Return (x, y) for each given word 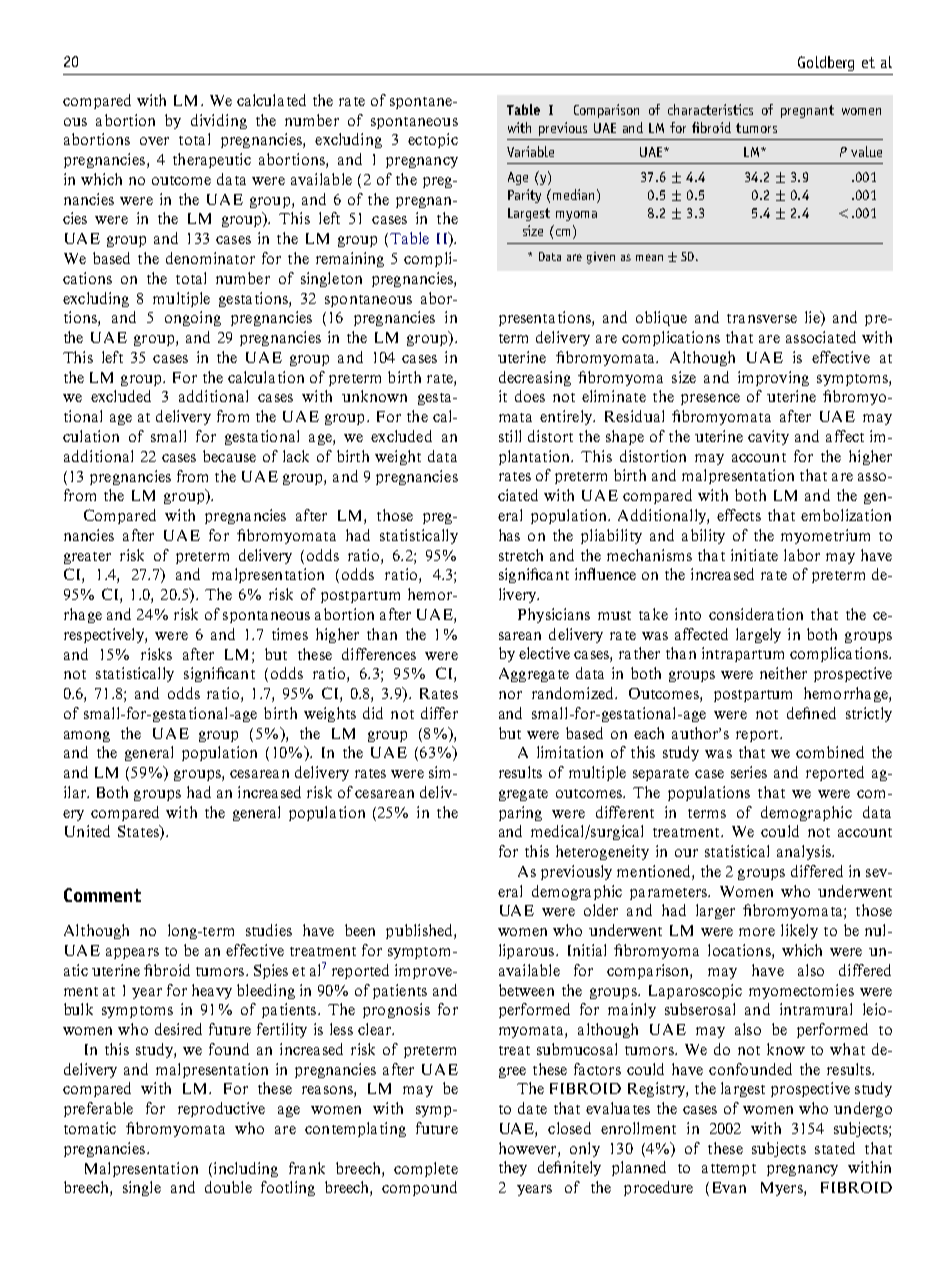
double (228, 1187)
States (139, 832)
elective (544, 653)
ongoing (193, 318)
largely (758, 635)
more (757, 932)
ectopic (433, 140)
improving (773, 378)
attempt (729, 1170)
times (290, 634)
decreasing (535, 378)
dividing (219, 121)
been (360, 930)
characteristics (710, 109)
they (513, 1168)
